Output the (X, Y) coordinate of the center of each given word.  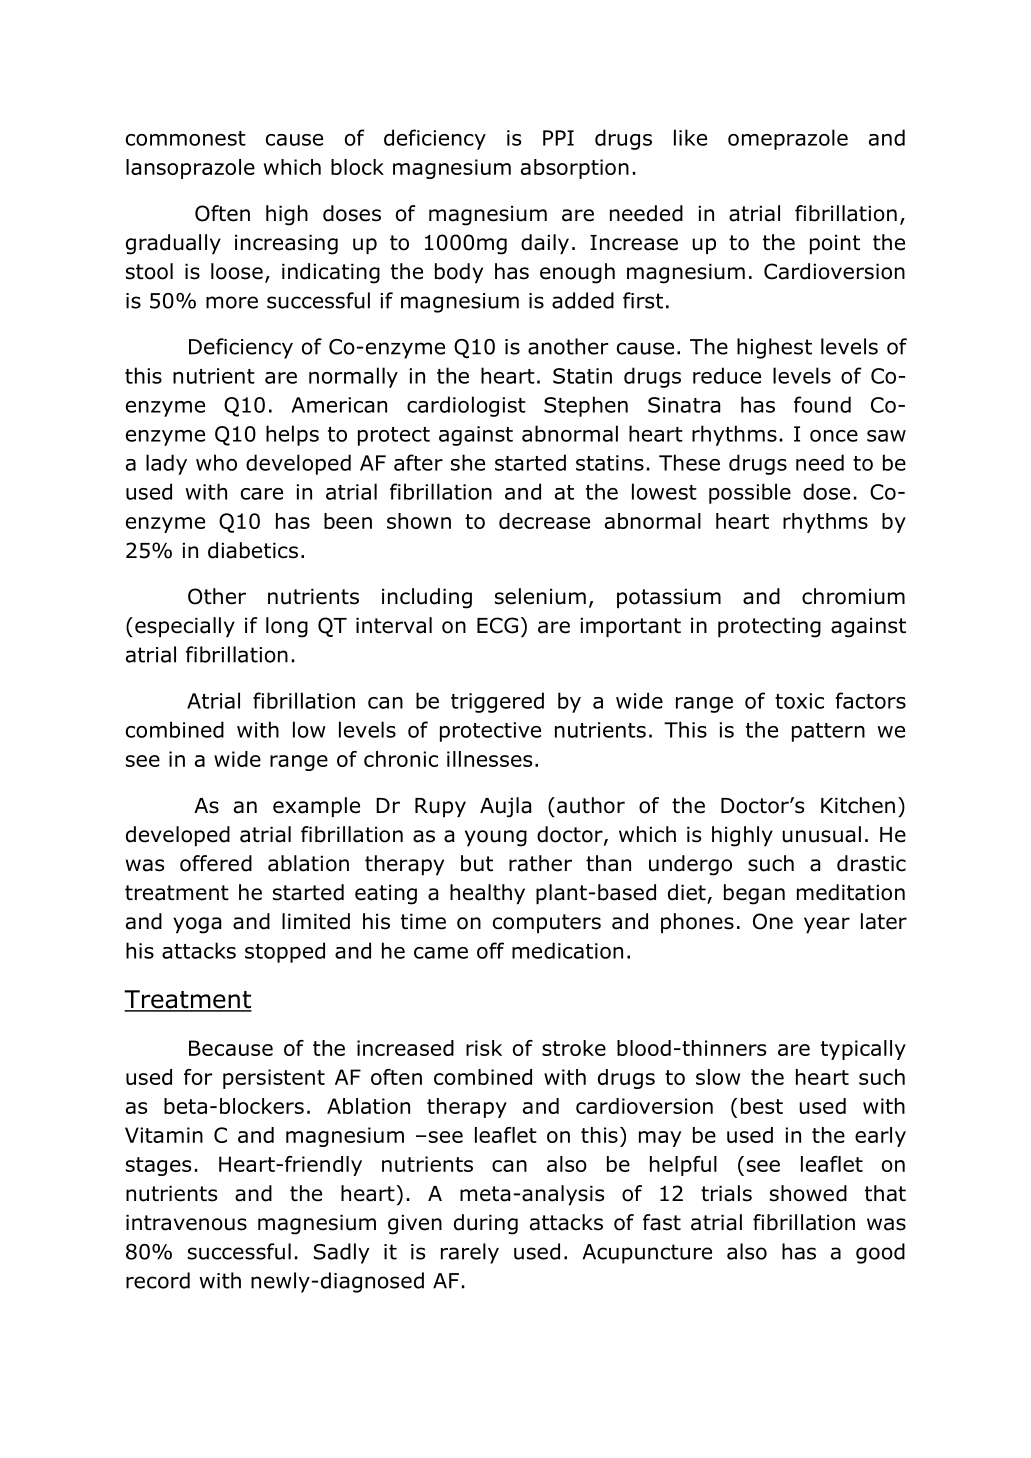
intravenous (186, 1222)
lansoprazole (190, 169)
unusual (821, 834)
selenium (540, 596)
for (198, 1077)
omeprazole (788, 139)
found (822, 404)
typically (863, 1050)
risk (484, 1048)
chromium (853, 596)
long (287, 627)
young (496, 838)
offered (216, 863)
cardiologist (466, 406)
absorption (575, 169)
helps (292, 435)
